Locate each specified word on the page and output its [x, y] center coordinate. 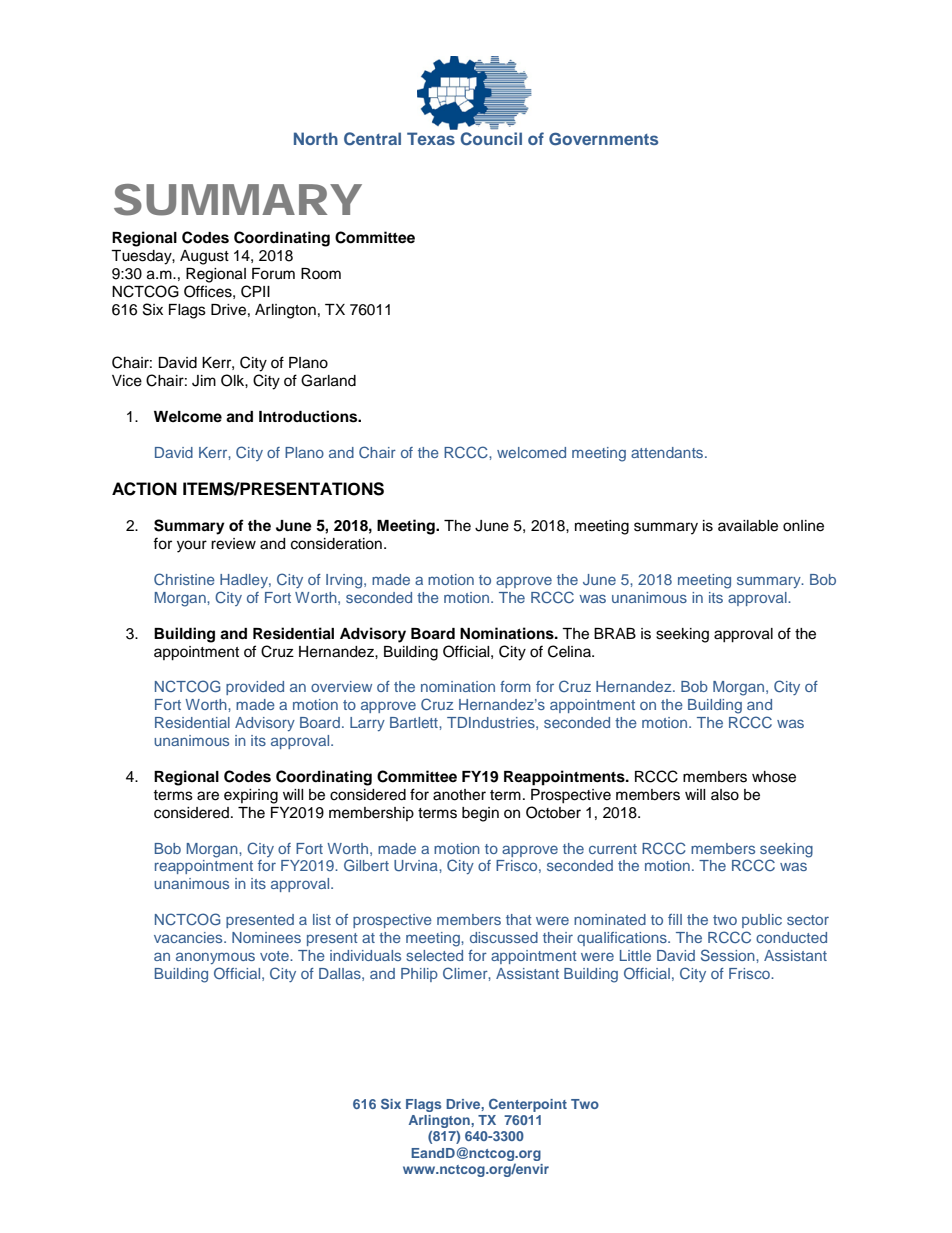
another [459, 795]
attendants [668, 452]
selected [434, 955]
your [192, 546]
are [208, 796]
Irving [345, 581]
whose [774, 777]
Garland [328, 380]
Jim [204, 381]
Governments [603, 139]
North [316, 138]
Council [491, 139]
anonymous [215, 958]
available [748, 526]
